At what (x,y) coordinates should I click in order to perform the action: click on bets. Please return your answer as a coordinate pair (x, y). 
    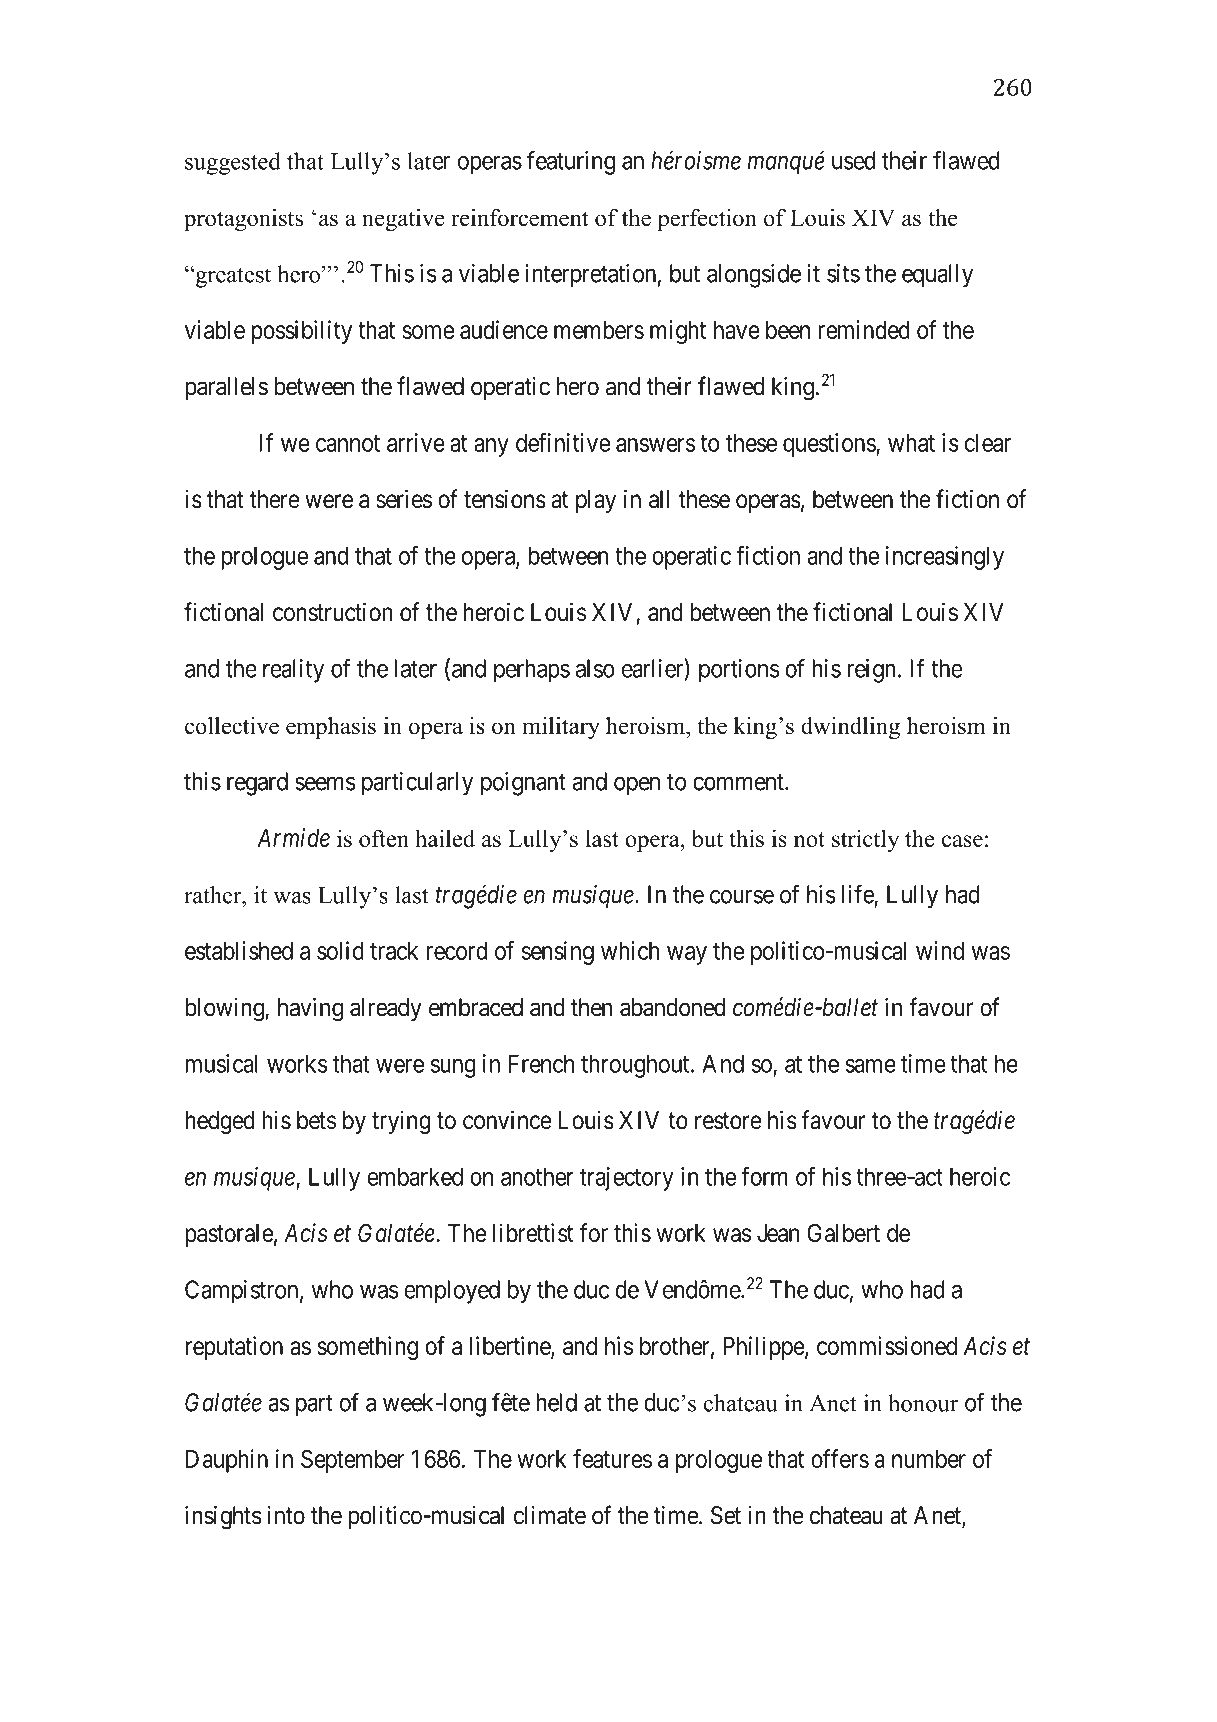
    Looking at the image, I should click on (316, 1120).
